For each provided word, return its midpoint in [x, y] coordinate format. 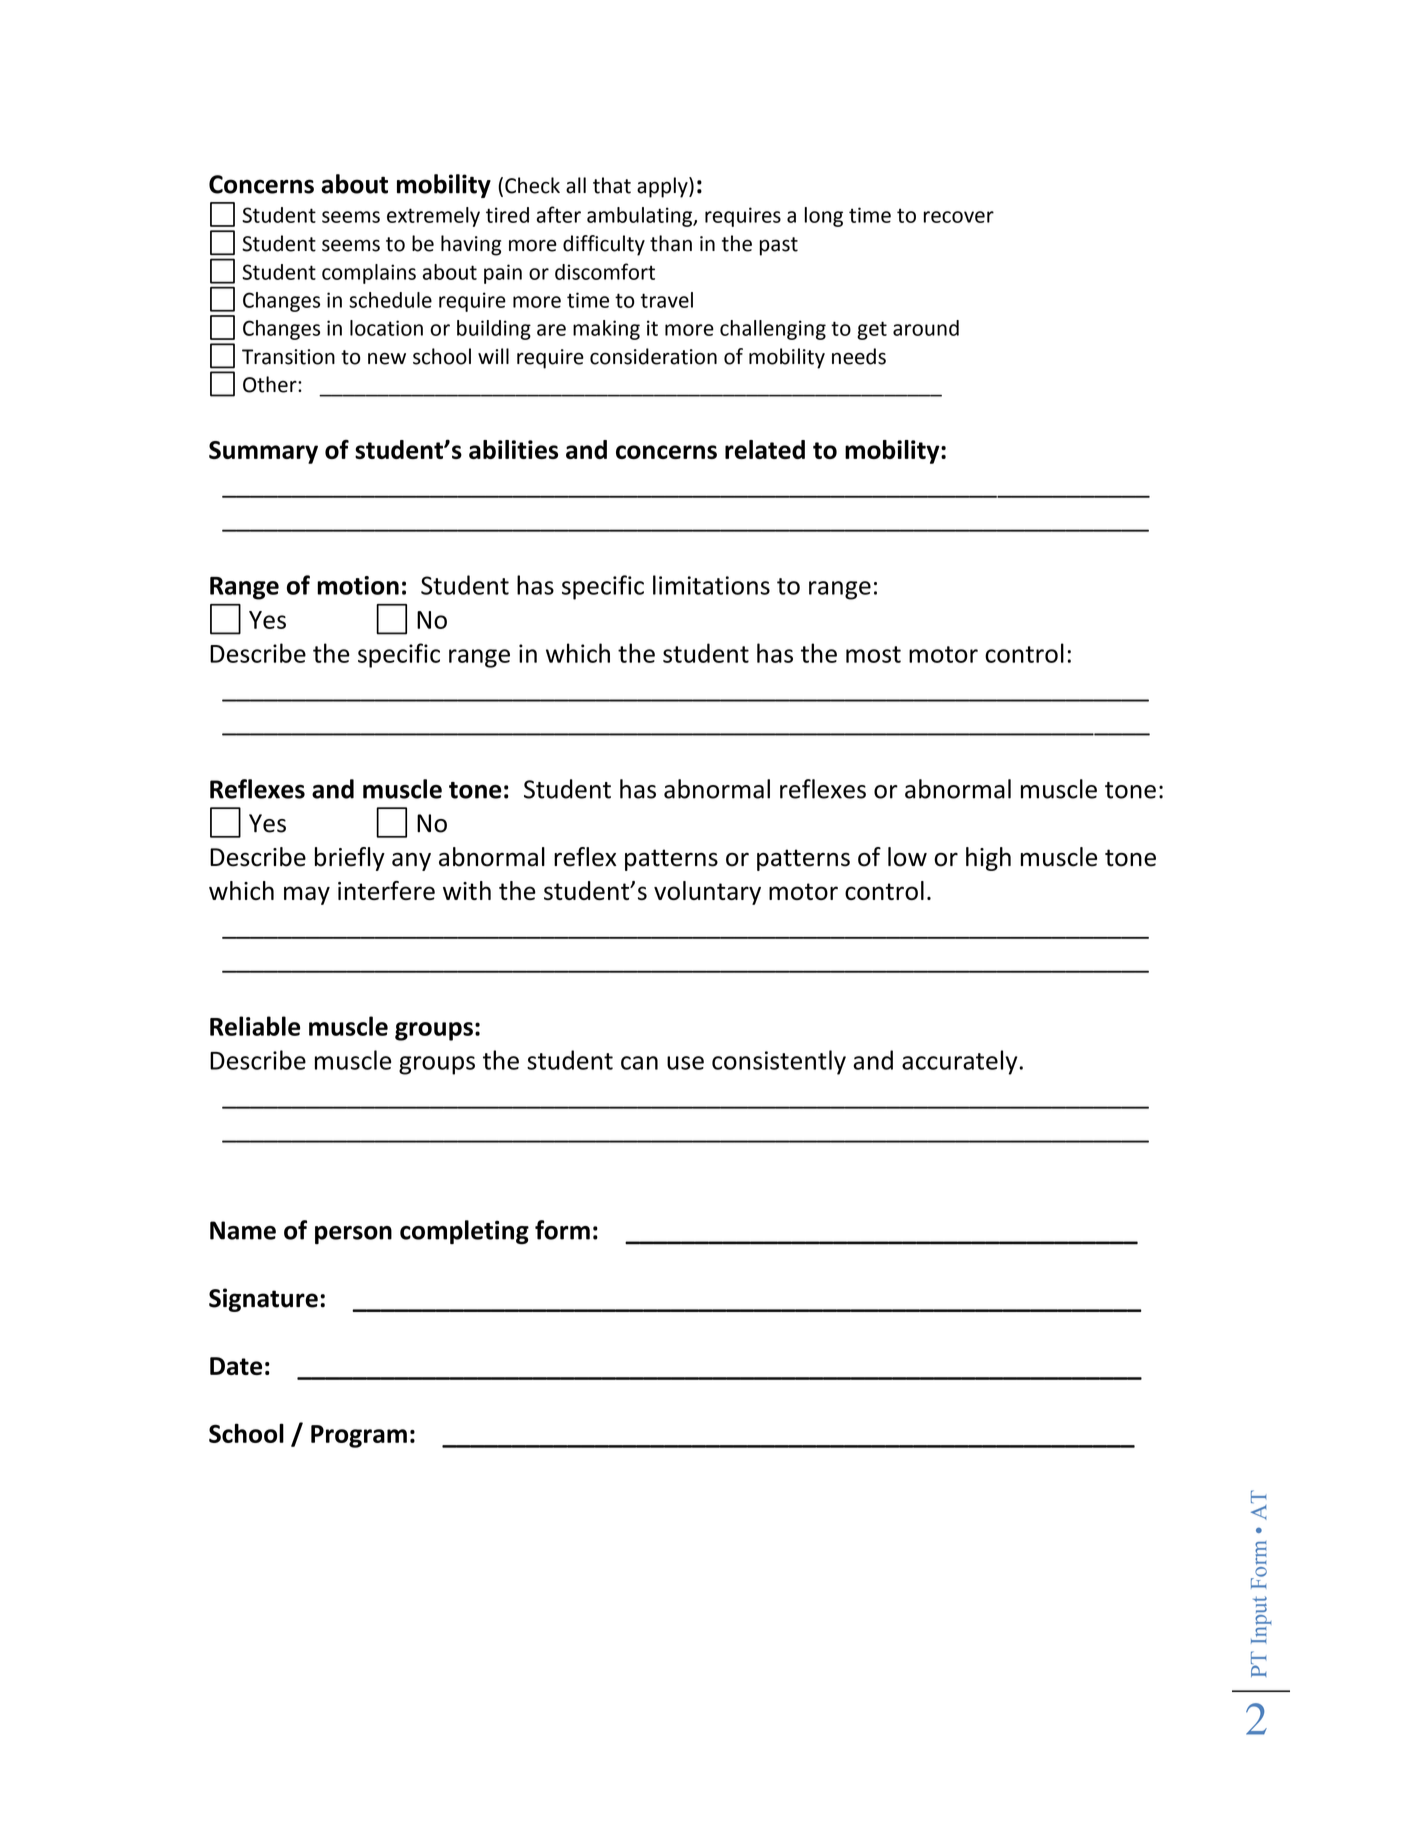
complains [369, 274]
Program [359, 1436]
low [907, 857]
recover [959, 217]
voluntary [707, 893]
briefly [350, 859]
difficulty [604, 245]
